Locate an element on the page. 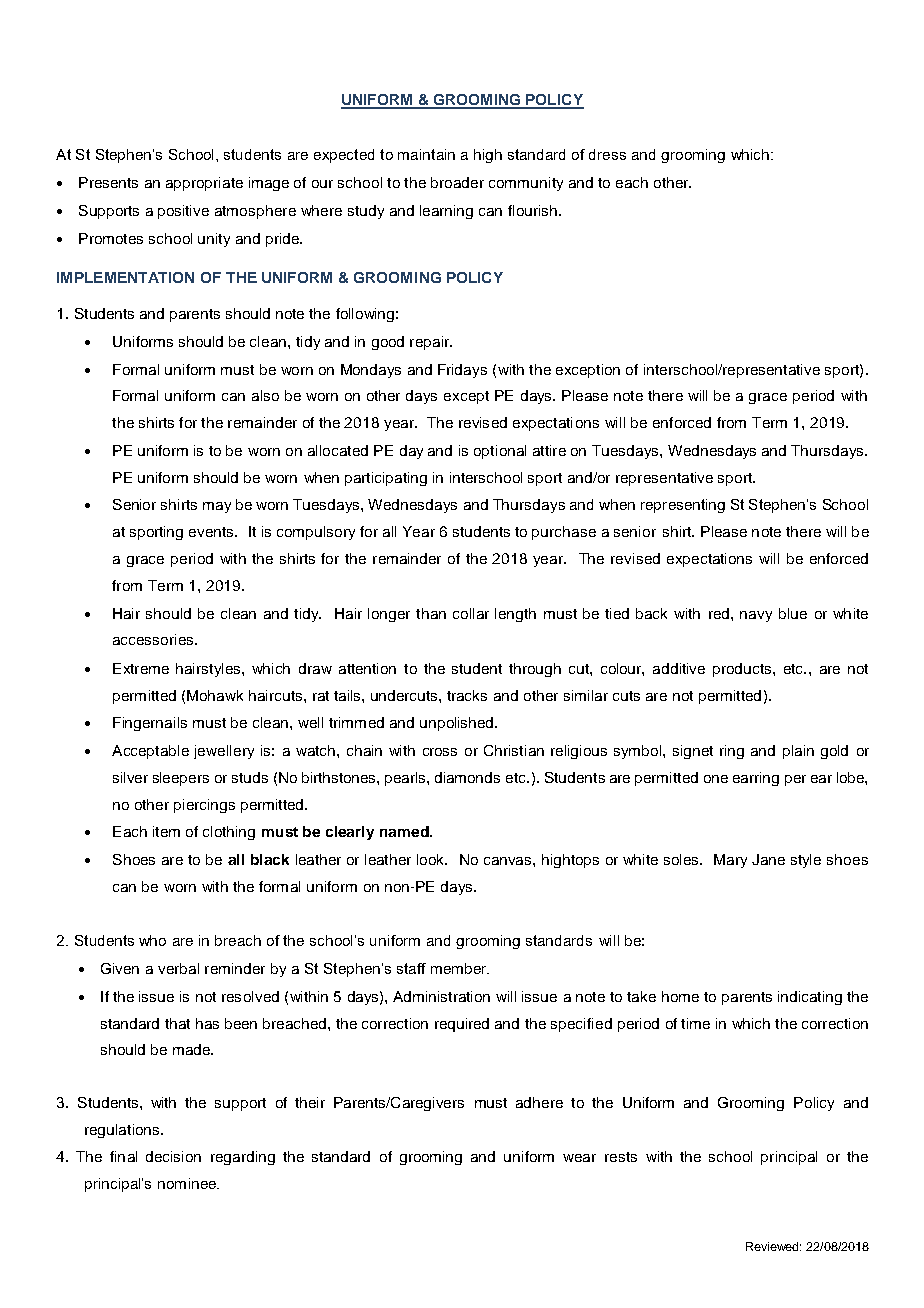 The image size is (924, 1308). wear is located at coordinates (579, 1158).
